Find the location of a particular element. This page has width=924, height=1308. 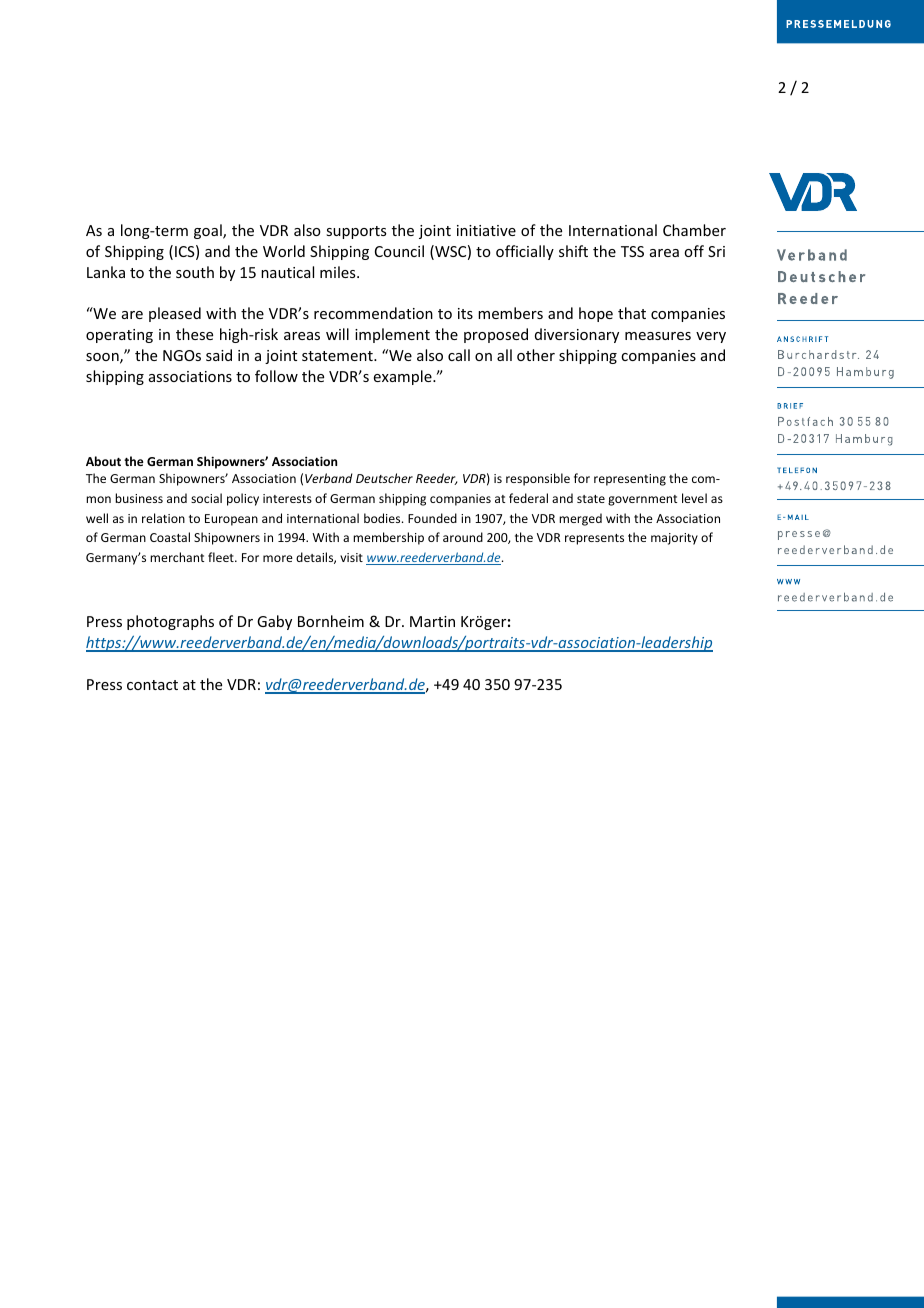

goal is located at coordinates (209, 231).
